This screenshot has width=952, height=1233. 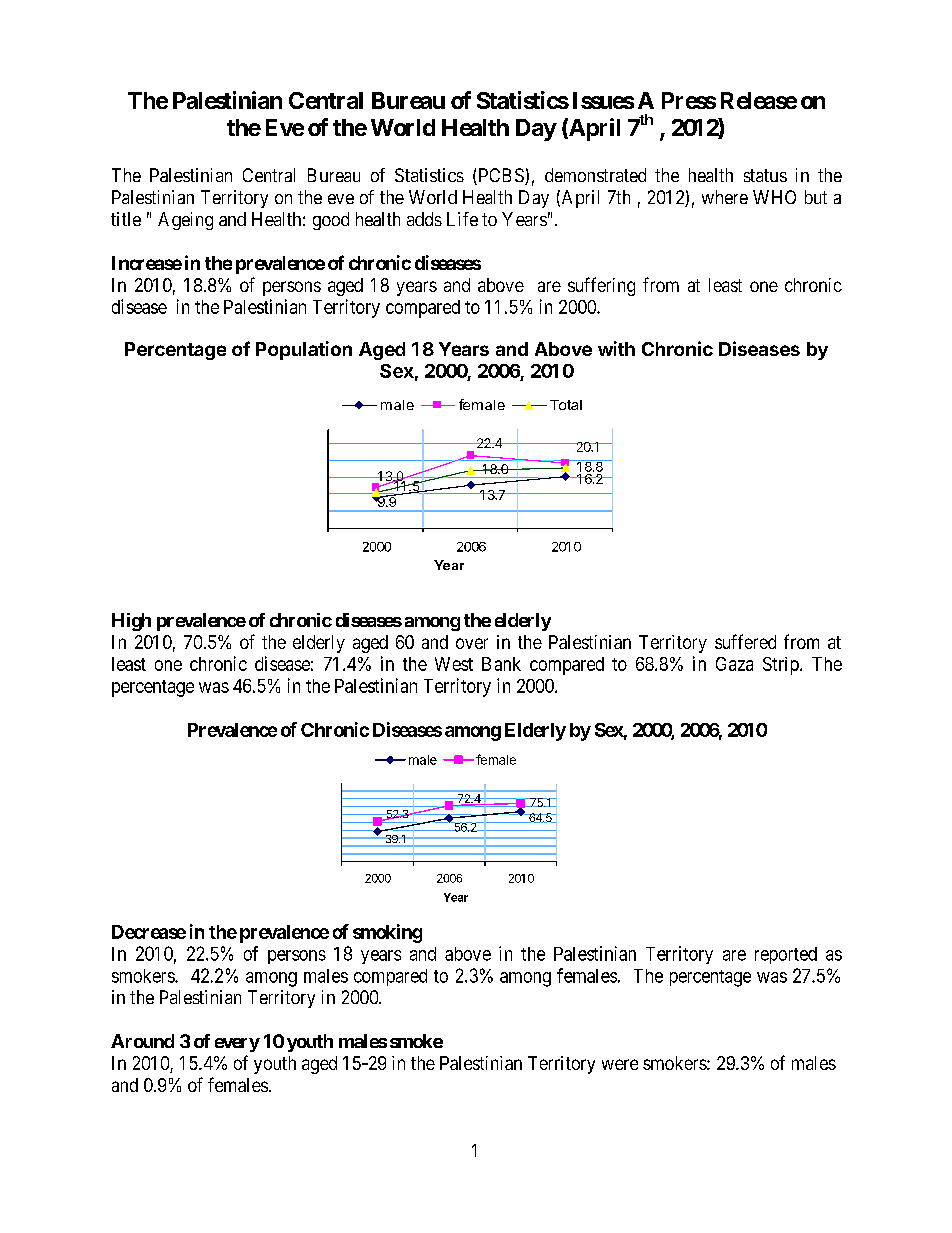 What do you see at coordinates (786, 955) in the screenshot?
I see `reported` at bounding box center [786, 955].
